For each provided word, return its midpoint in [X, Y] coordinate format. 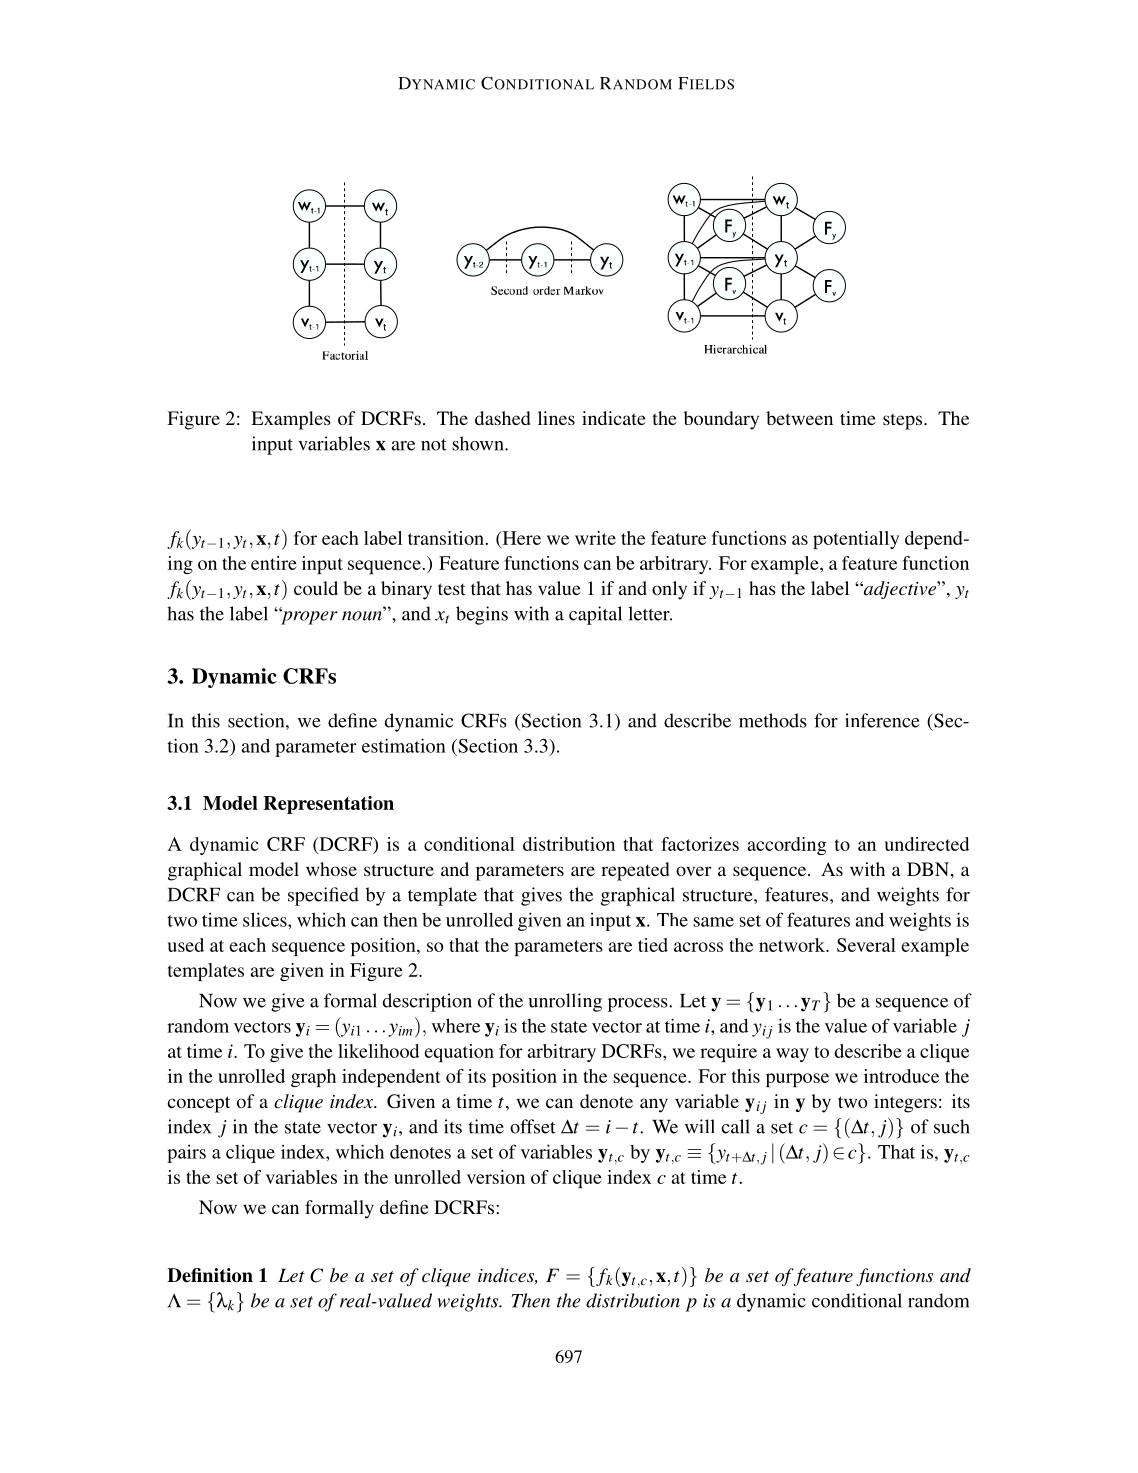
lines [556, 418]
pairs [186, 1153]
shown [479, 443]
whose [331, 869]
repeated [635, 871]
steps [904, 421]
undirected [926, 844]
